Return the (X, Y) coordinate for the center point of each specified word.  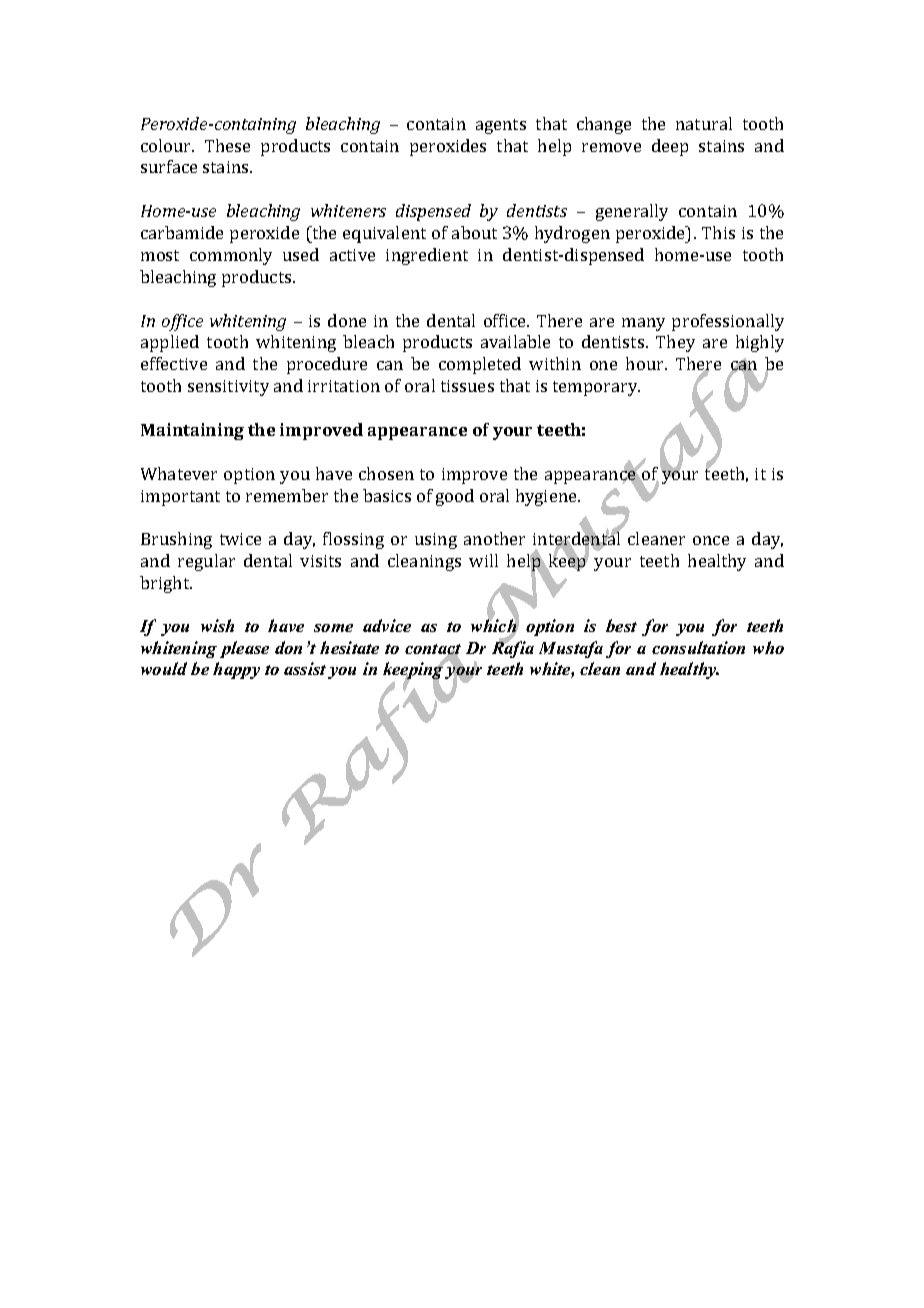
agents (501, 126)
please (244, 649)
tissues (467, 386)
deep (670, 147)
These (227, 145)
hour (646, 363)
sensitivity (228, 388)
